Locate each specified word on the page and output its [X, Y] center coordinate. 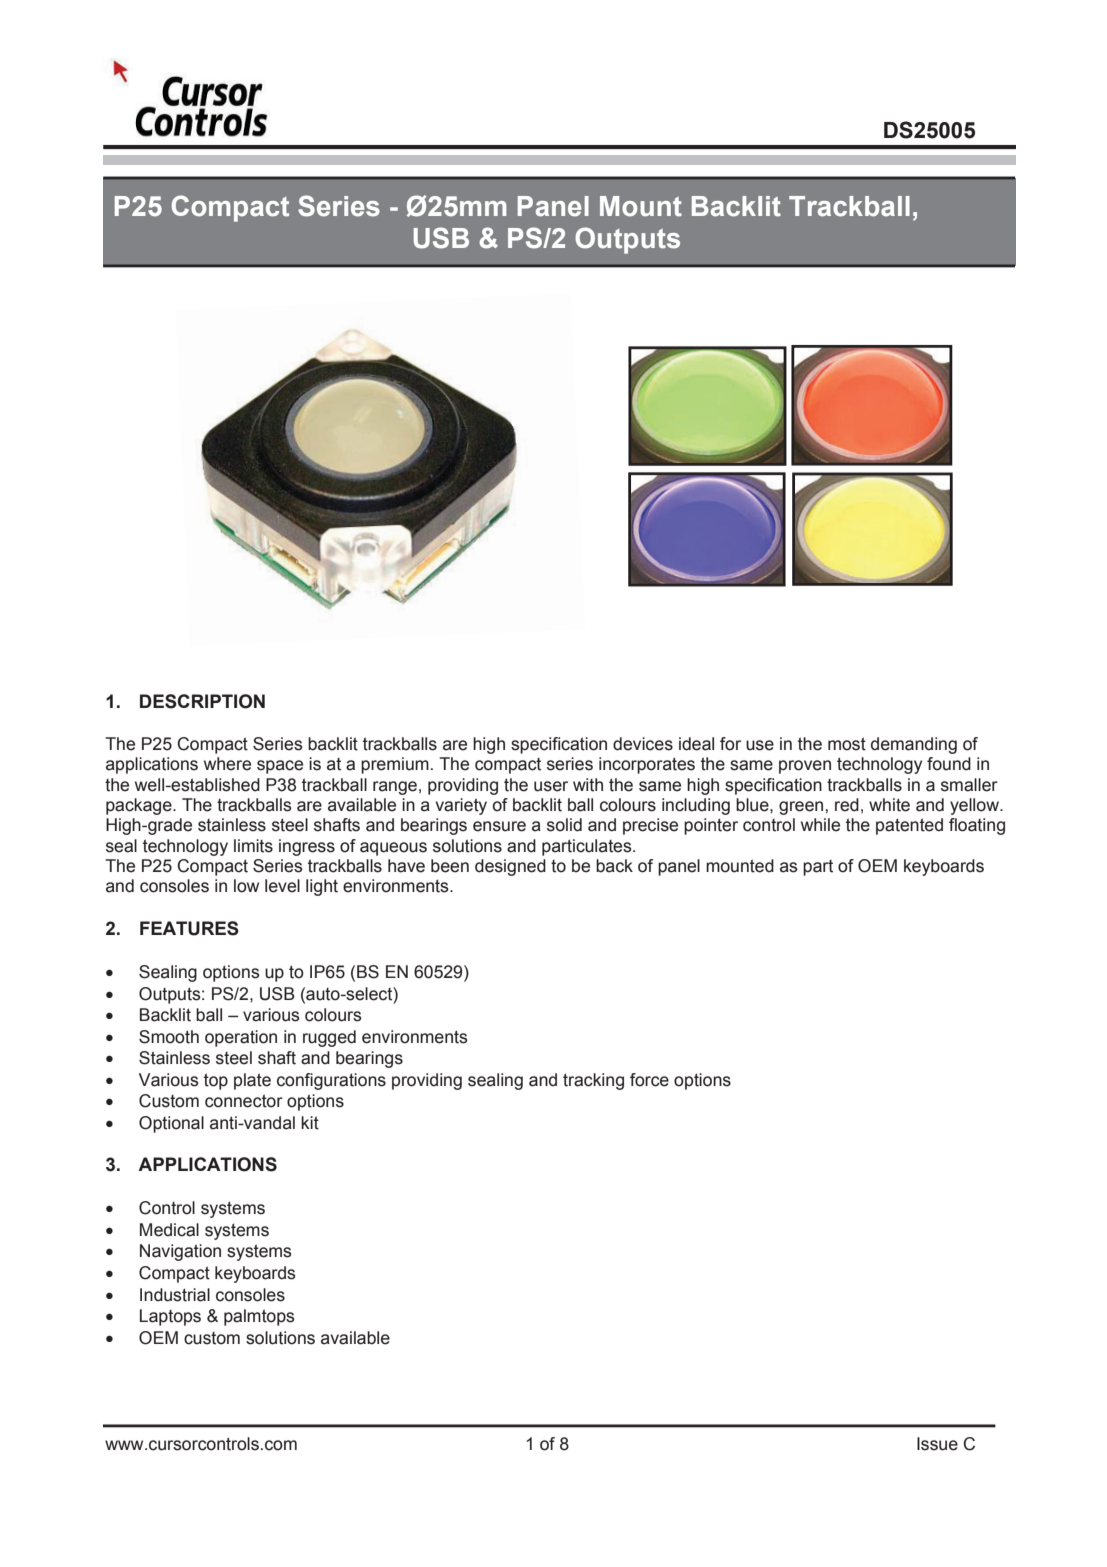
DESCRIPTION [202, 701]
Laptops [170, 1317]
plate [252, 1081]
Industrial [175, 1295]
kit [310, 1123]
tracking [593, 1081]
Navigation [180, 1252]
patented [909, 826]
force [649, 1080]
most [847, 744]
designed [510, 867]
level [282, 886]
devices [643, 744]
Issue [937, 1444]
